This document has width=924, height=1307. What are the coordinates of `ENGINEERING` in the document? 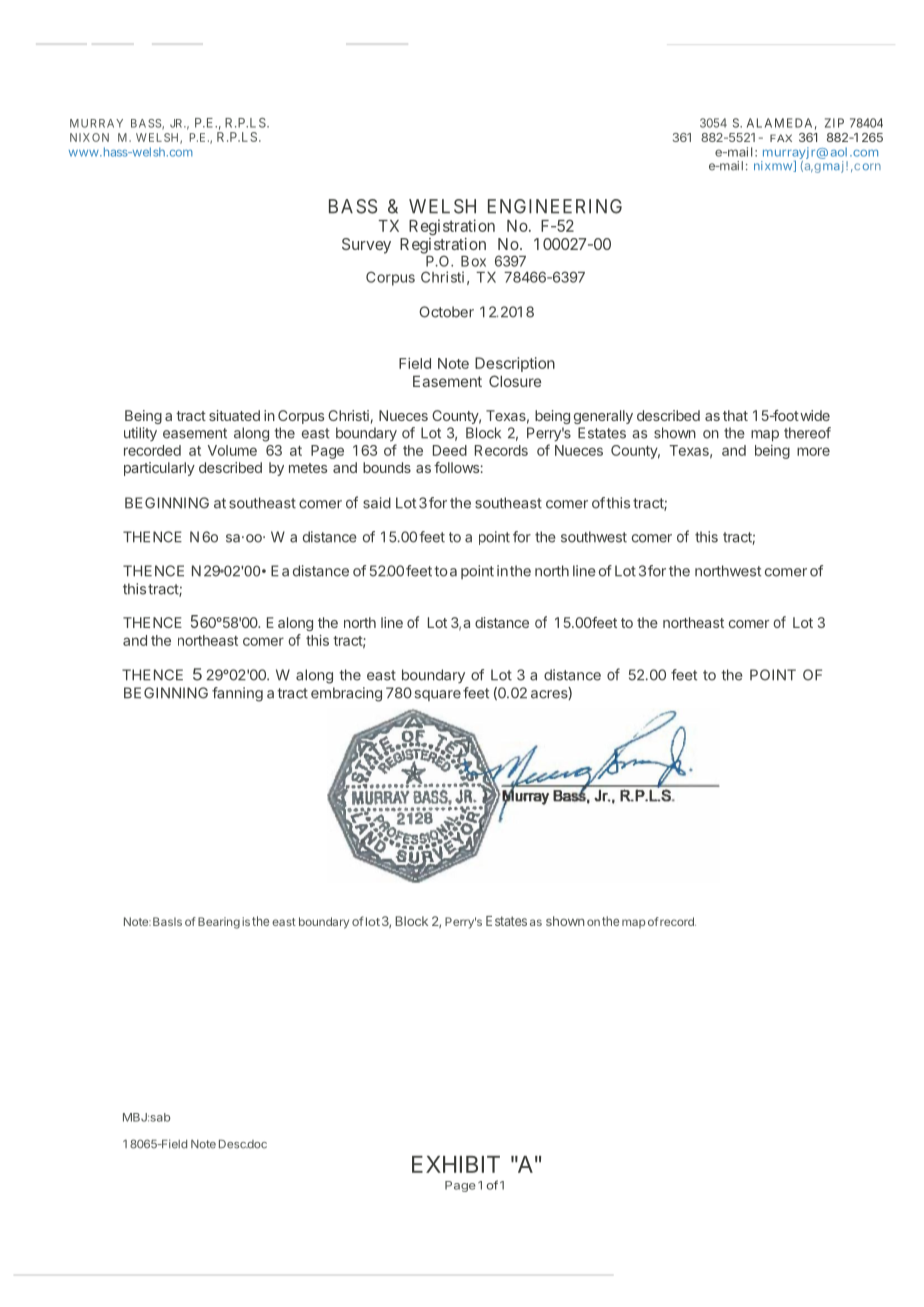 It's located at (555, 206).
